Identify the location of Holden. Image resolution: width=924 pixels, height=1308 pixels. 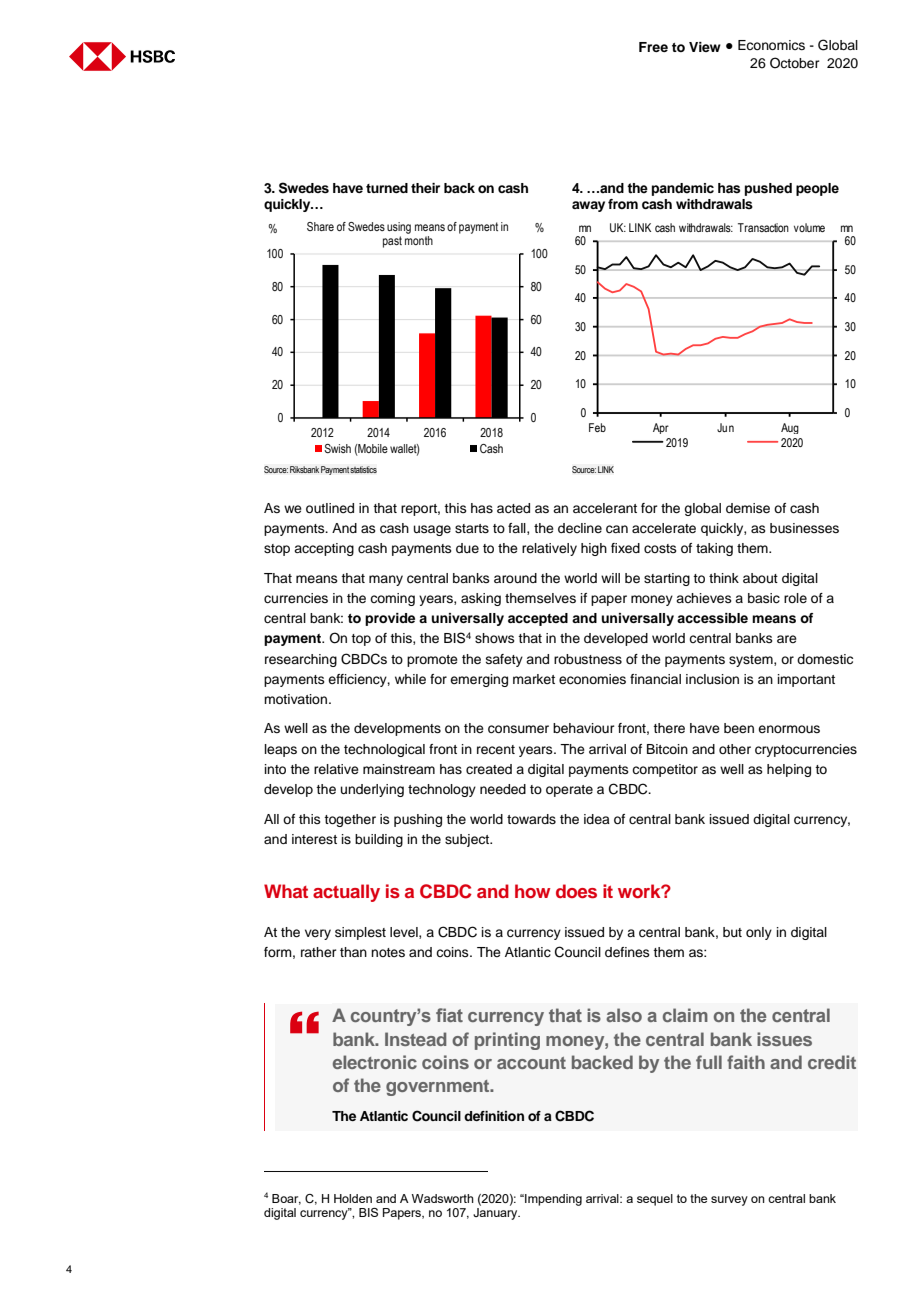
(353, 1198).
